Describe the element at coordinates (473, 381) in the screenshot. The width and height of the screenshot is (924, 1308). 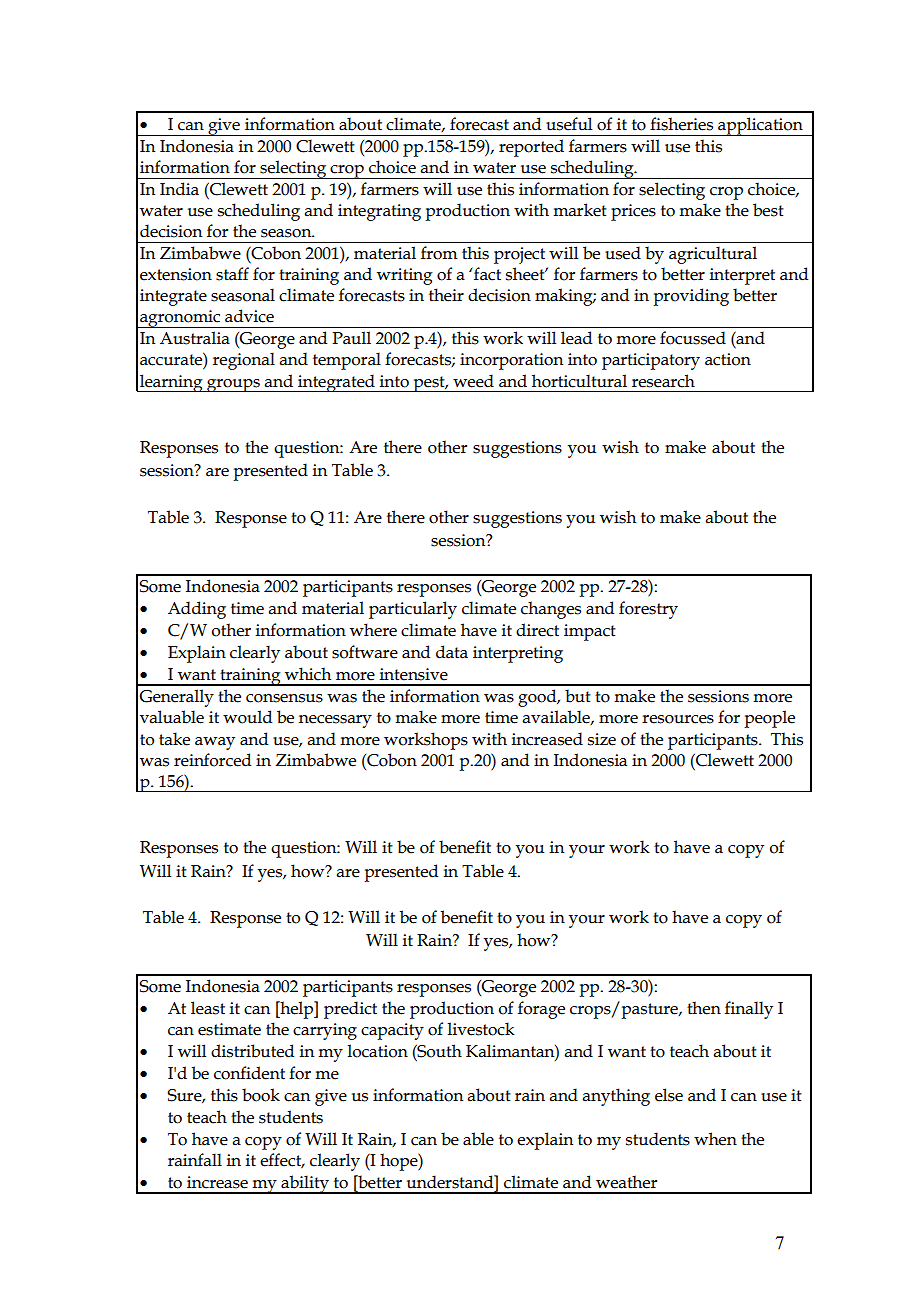
I see `weed` at that location.
